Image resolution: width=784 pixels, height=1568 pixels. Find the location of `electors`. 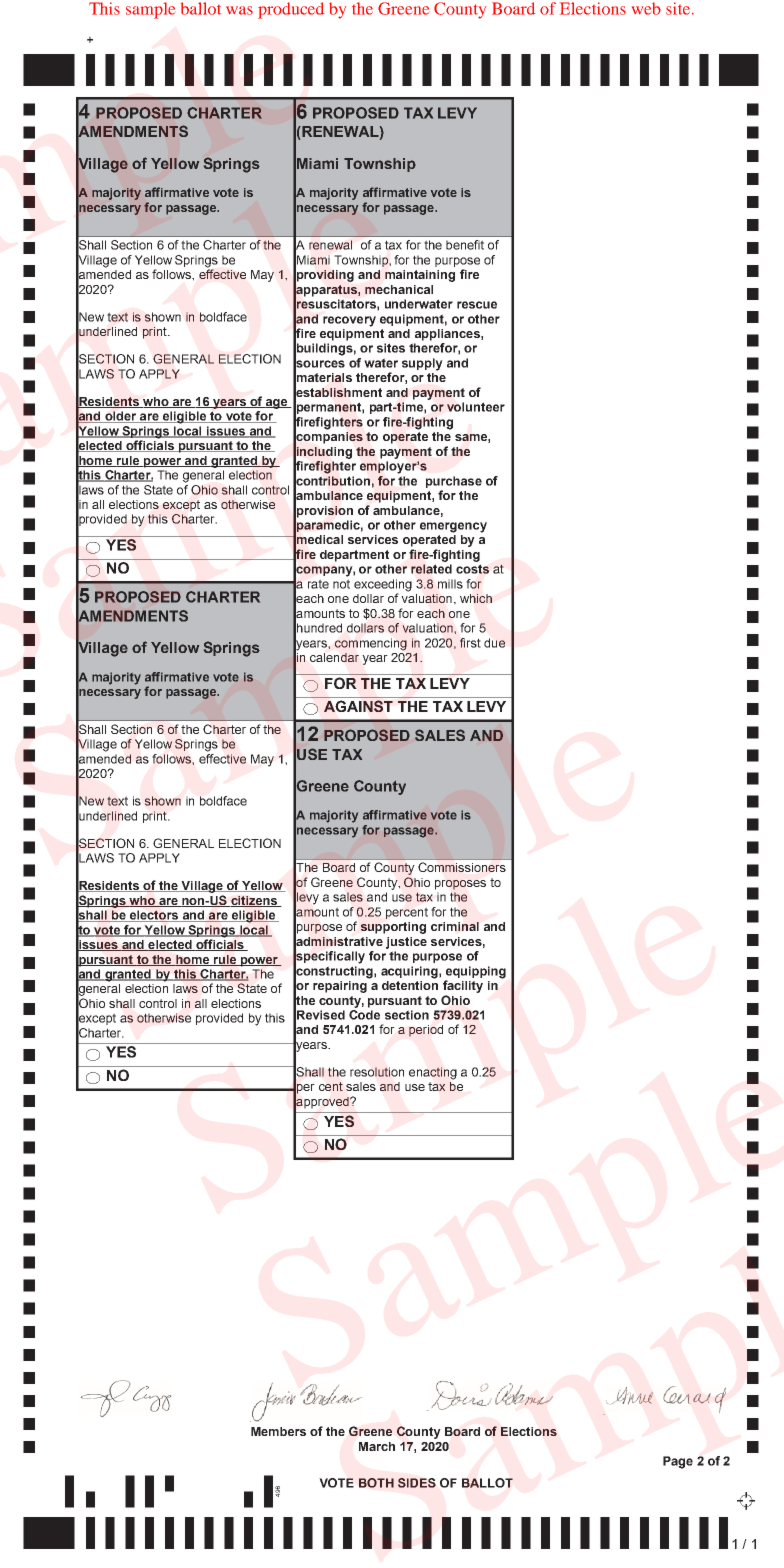

electors is located at coordinates (154, 916).
